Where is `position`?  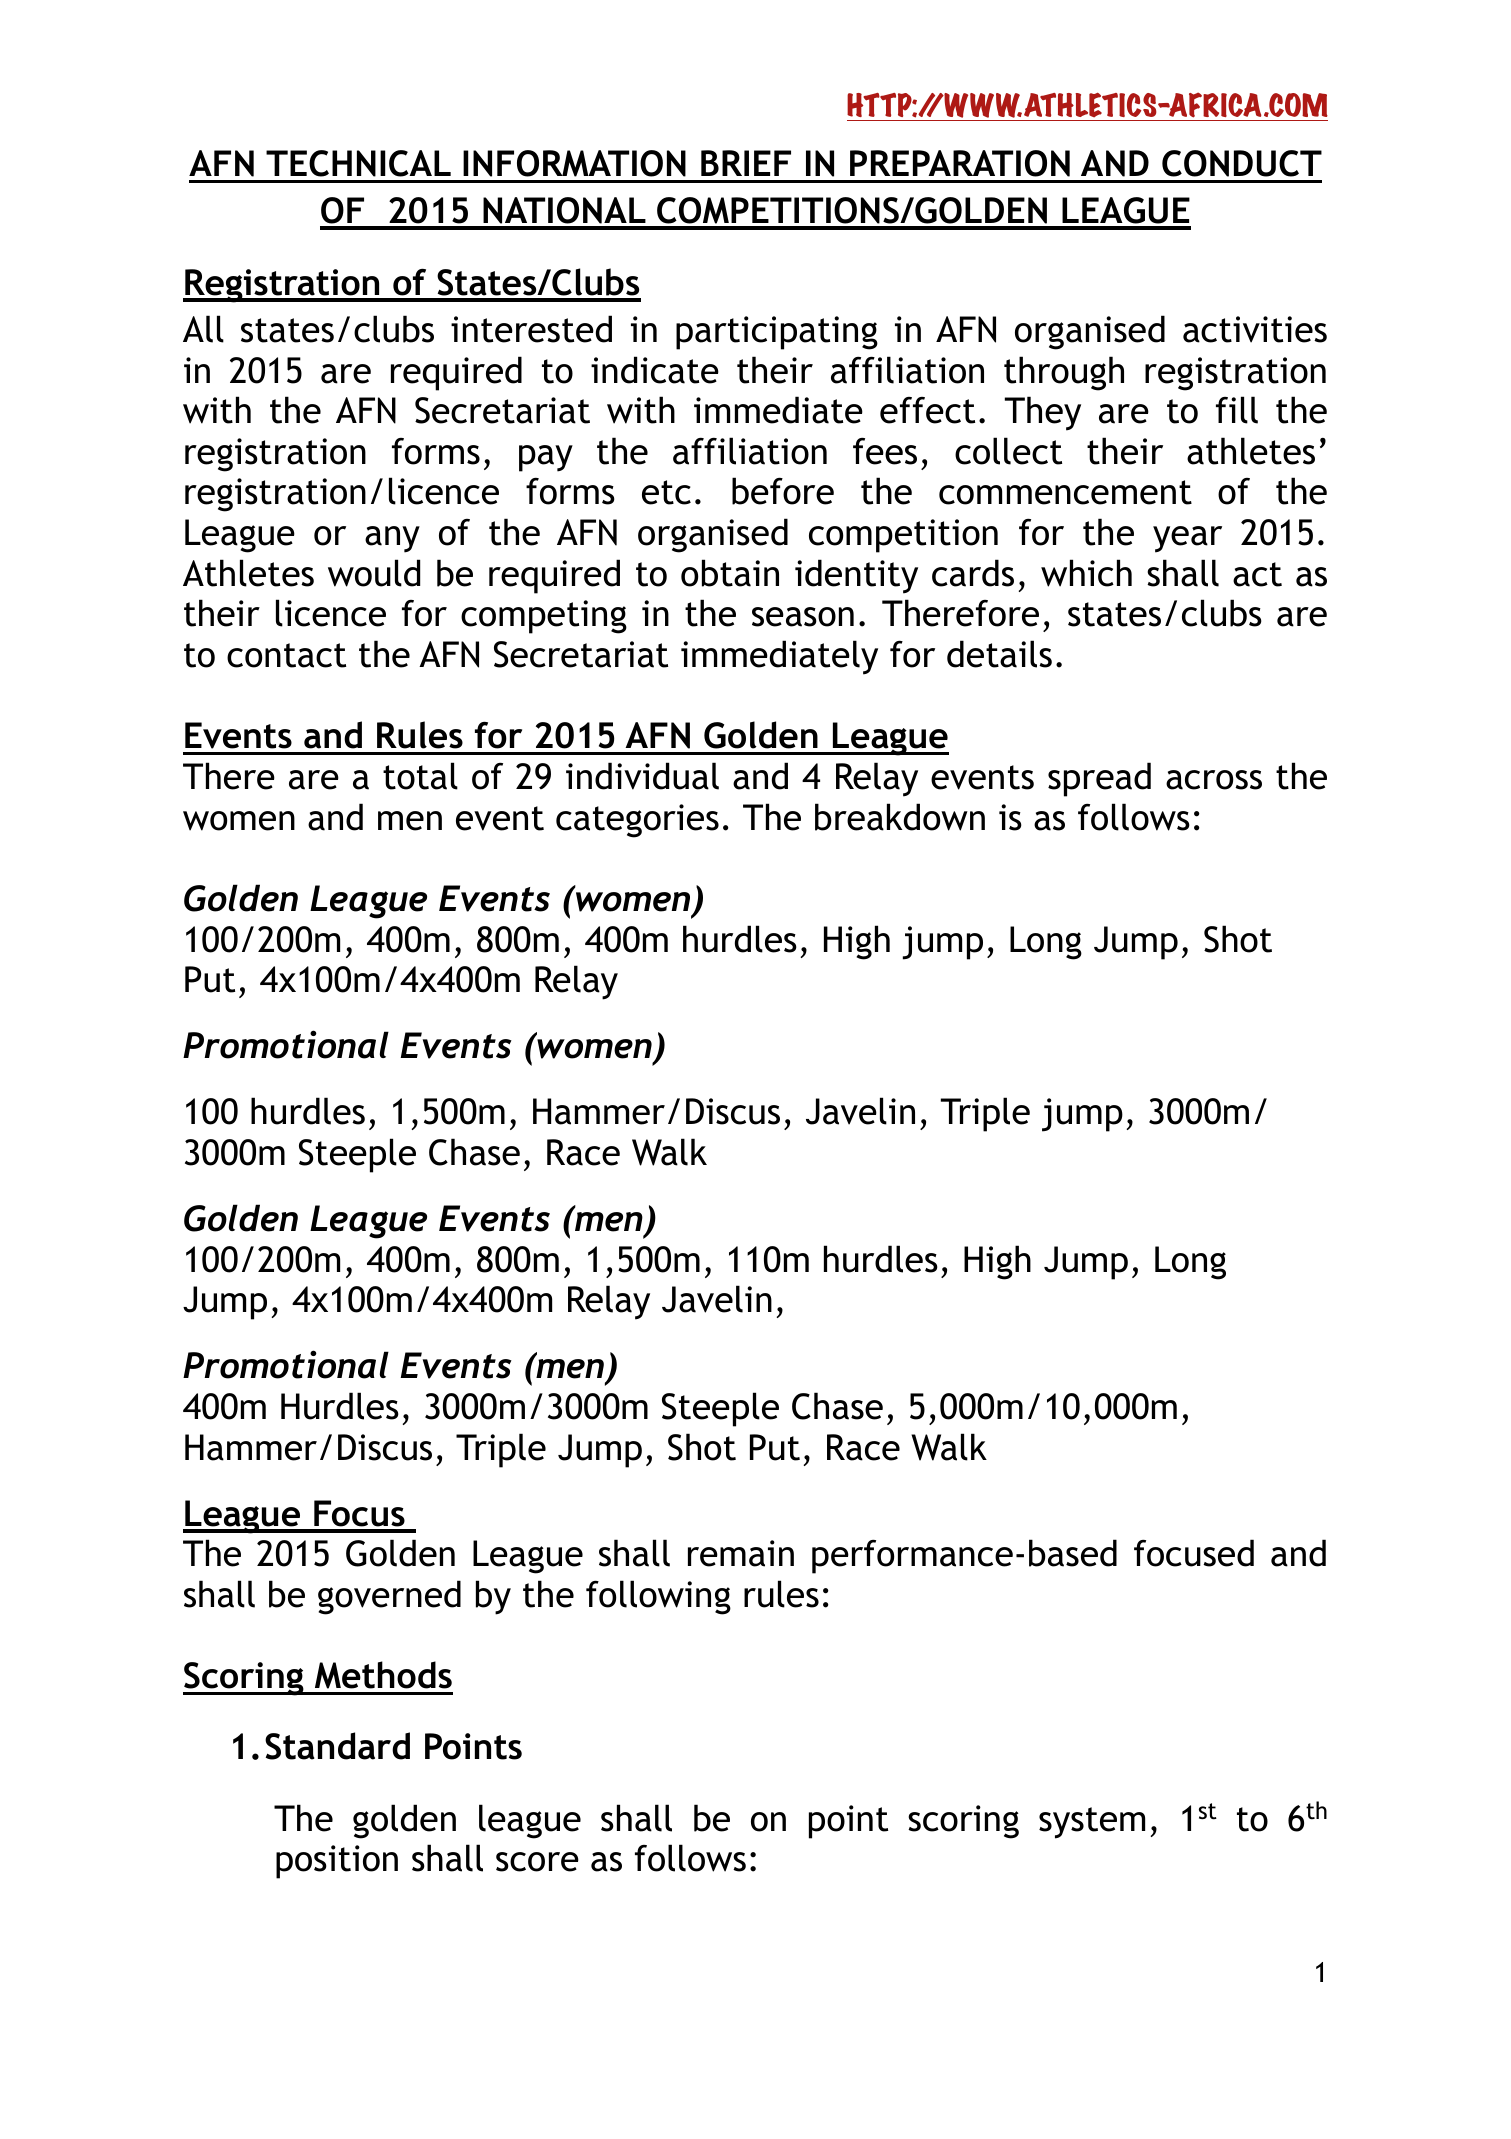
position is located at coordinates (337, 1862).
